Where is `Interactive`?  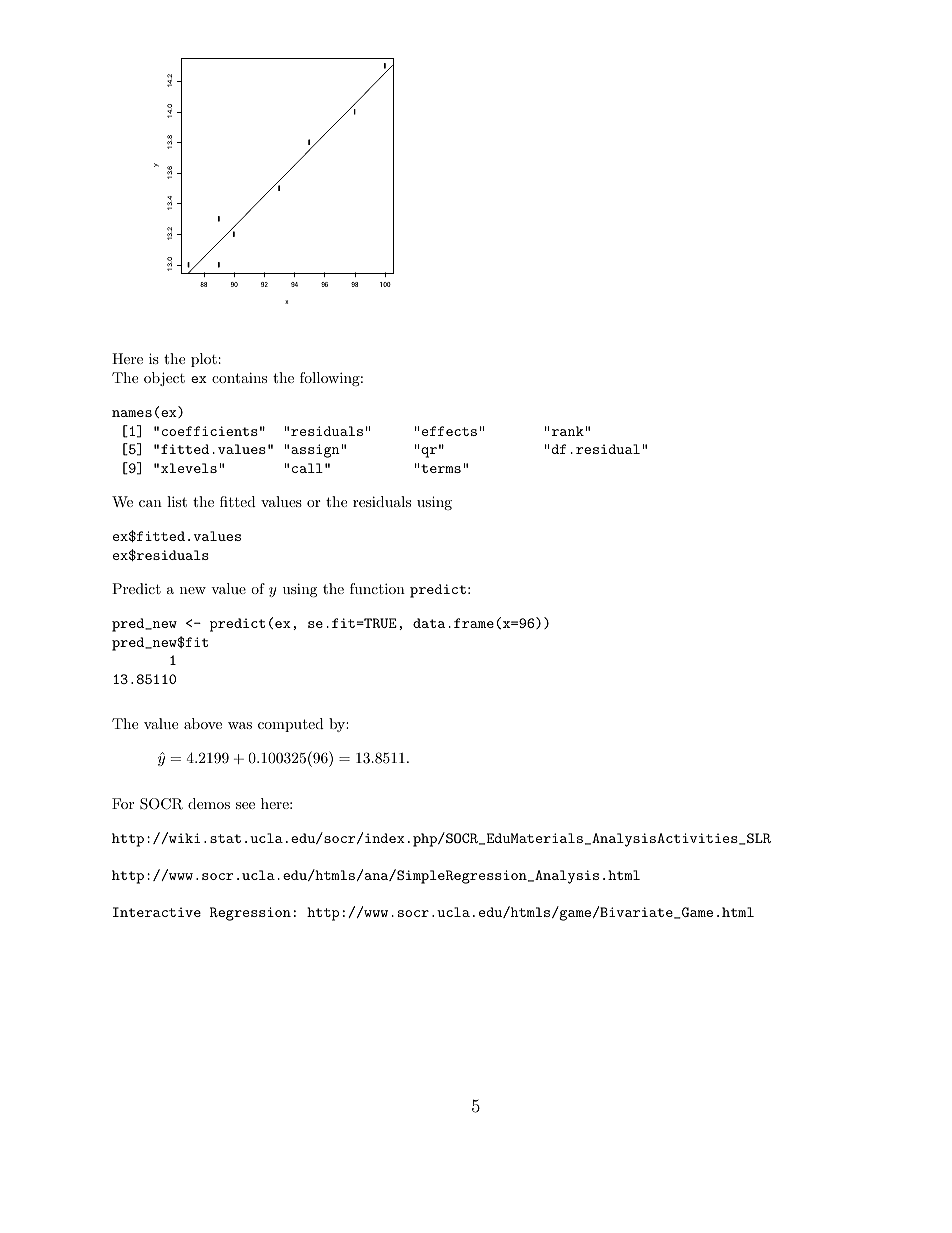 Interactive is located at coordinates (157, 912).
